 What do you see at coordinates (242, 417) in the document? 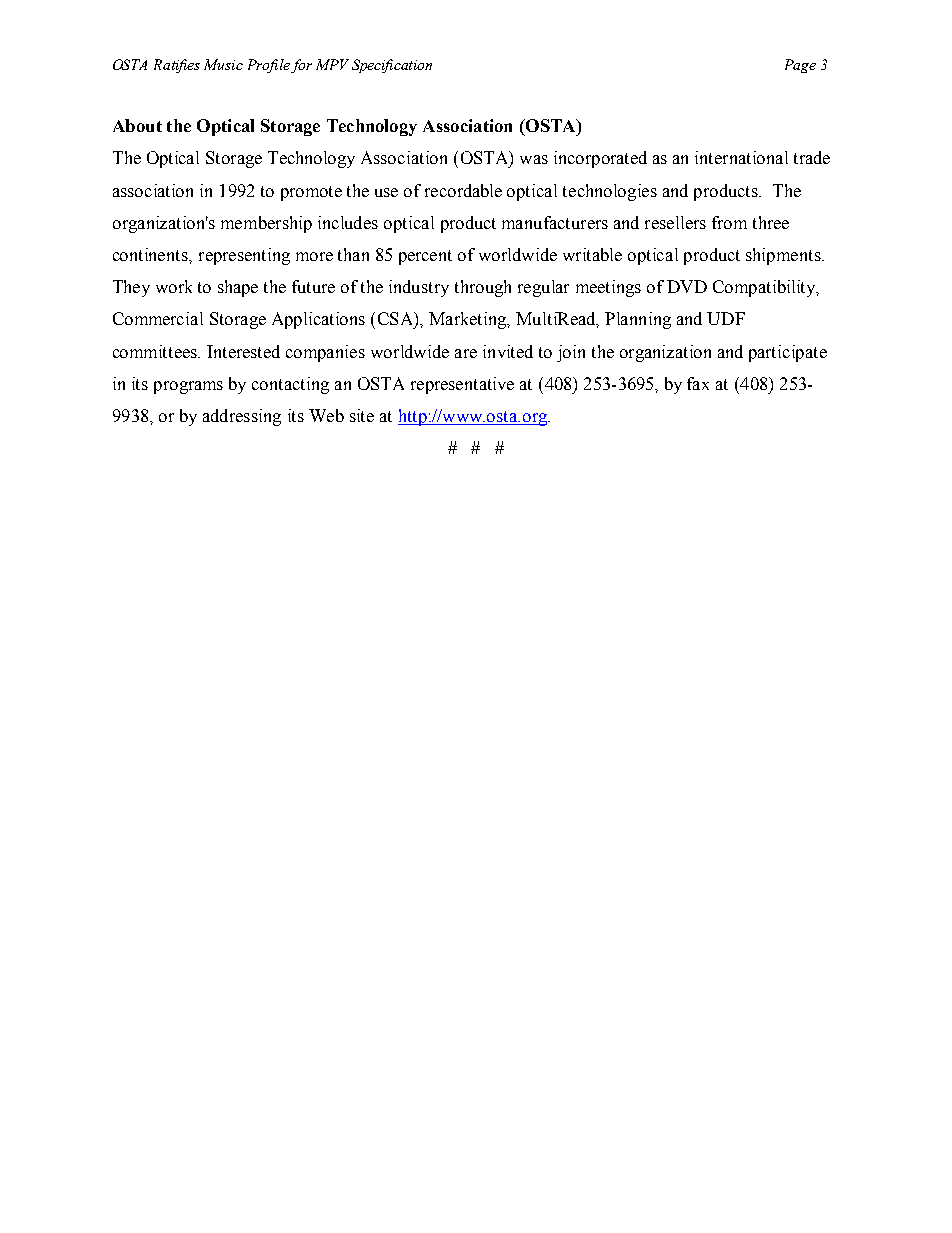
I see `addressing` at bounding box center [242, 417].
